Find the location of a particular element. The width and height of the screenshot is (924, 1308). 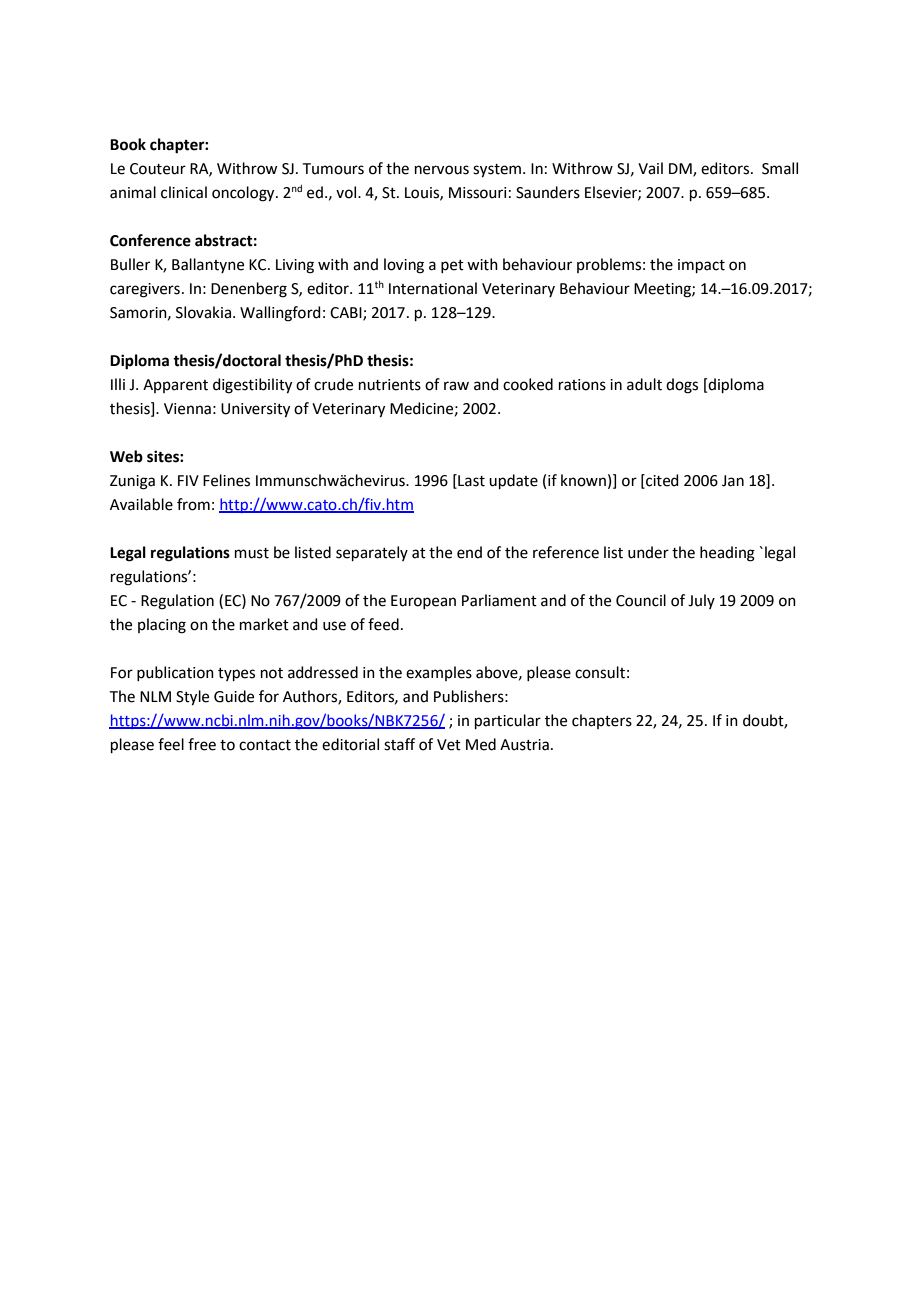

Small is located at coordinates (780, 168).
